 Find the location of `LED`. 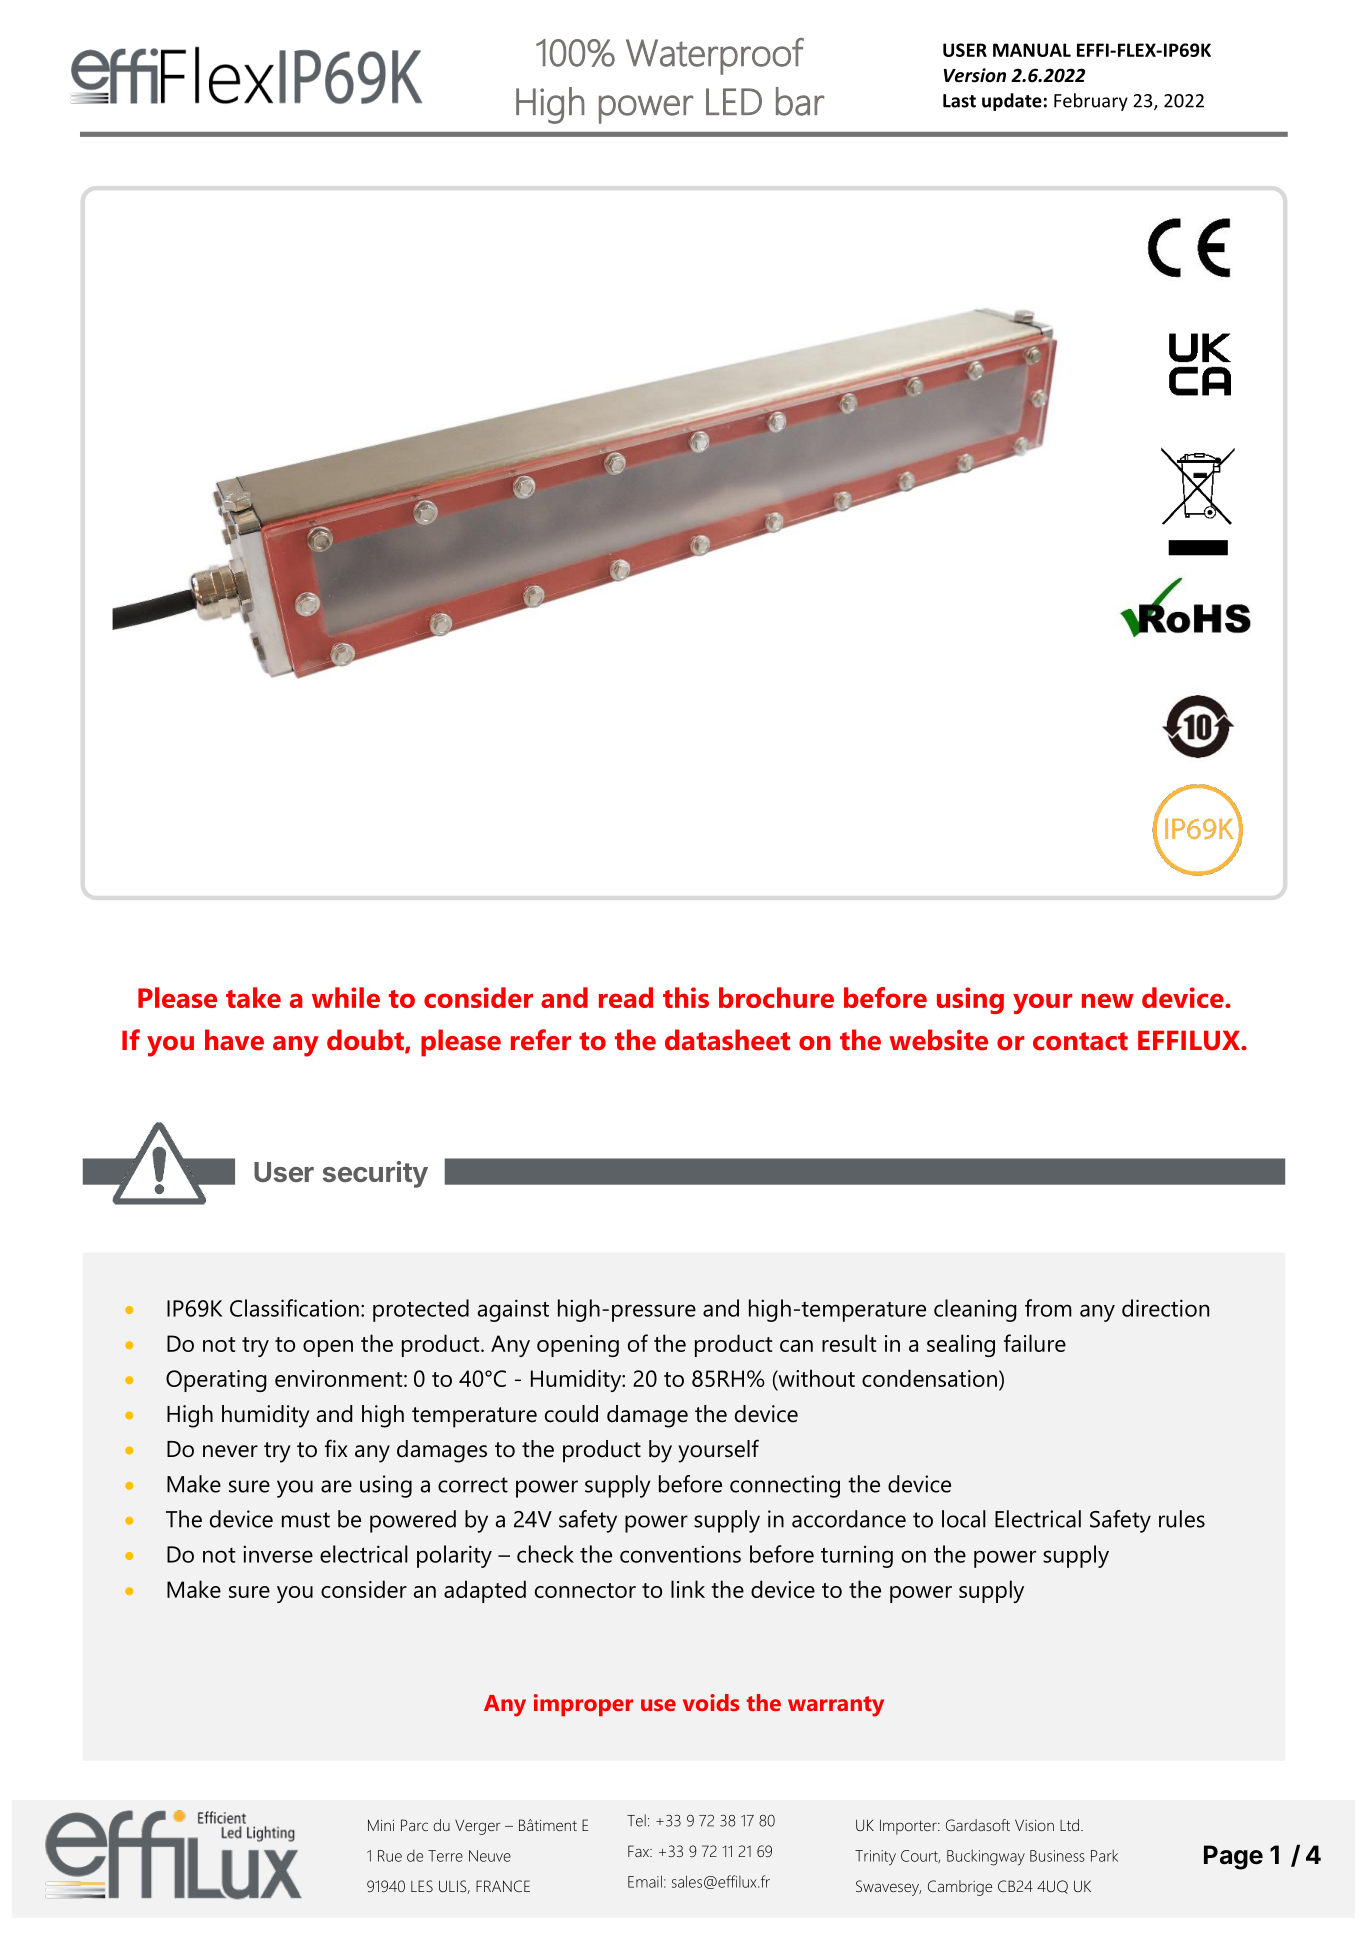

LED is located at coordinates (734, 101).
